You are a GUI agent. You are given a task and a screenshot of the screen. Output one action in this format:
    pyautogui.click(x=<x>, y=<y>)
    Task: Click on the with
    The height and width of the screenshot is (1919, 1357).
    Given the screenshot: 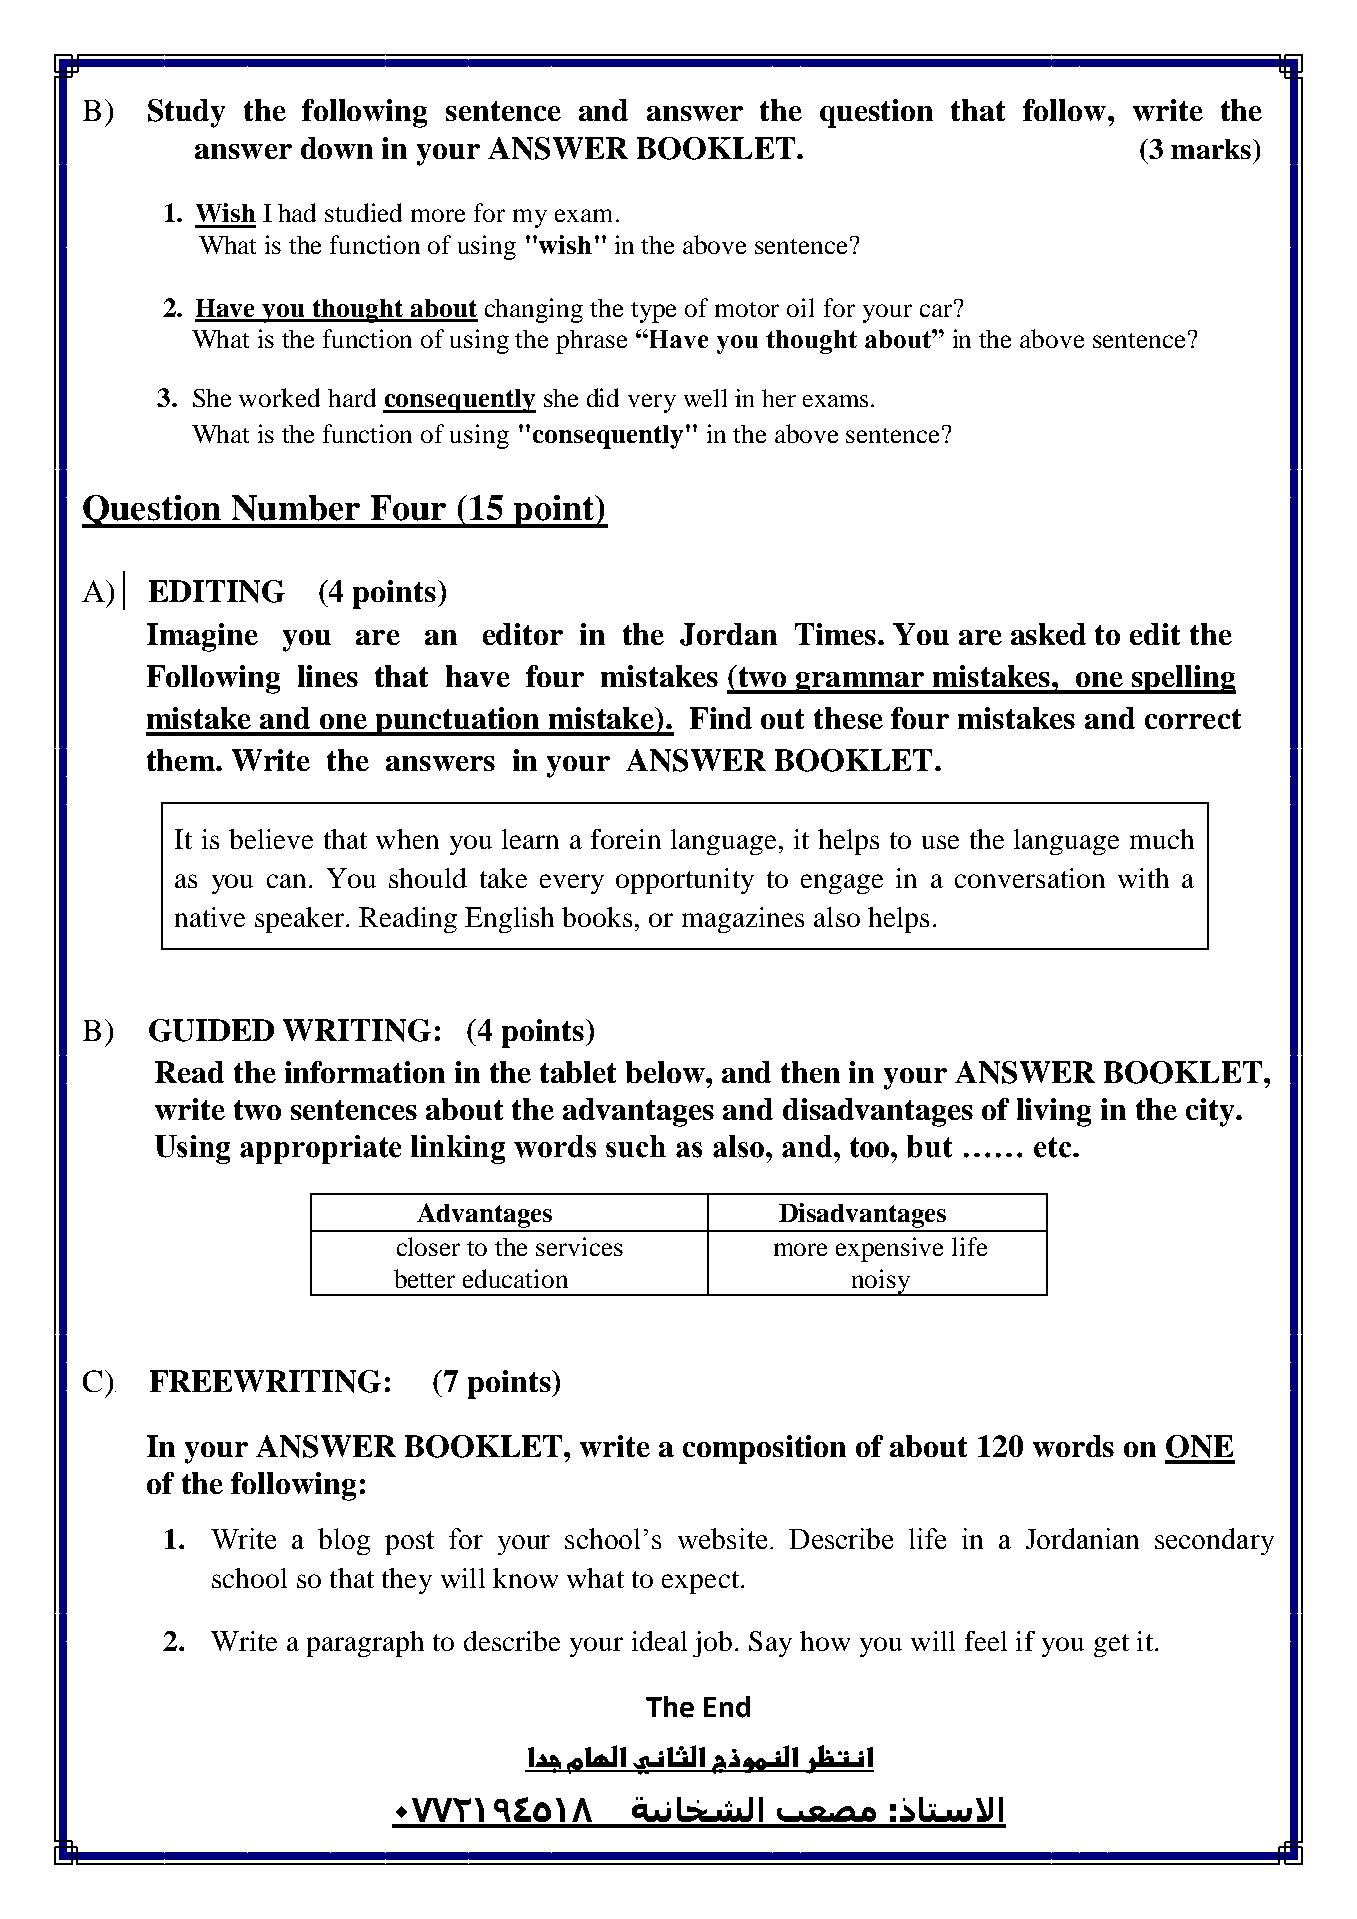 What is the action you would take?
    pyautogui.click(x=1143, y=878)
